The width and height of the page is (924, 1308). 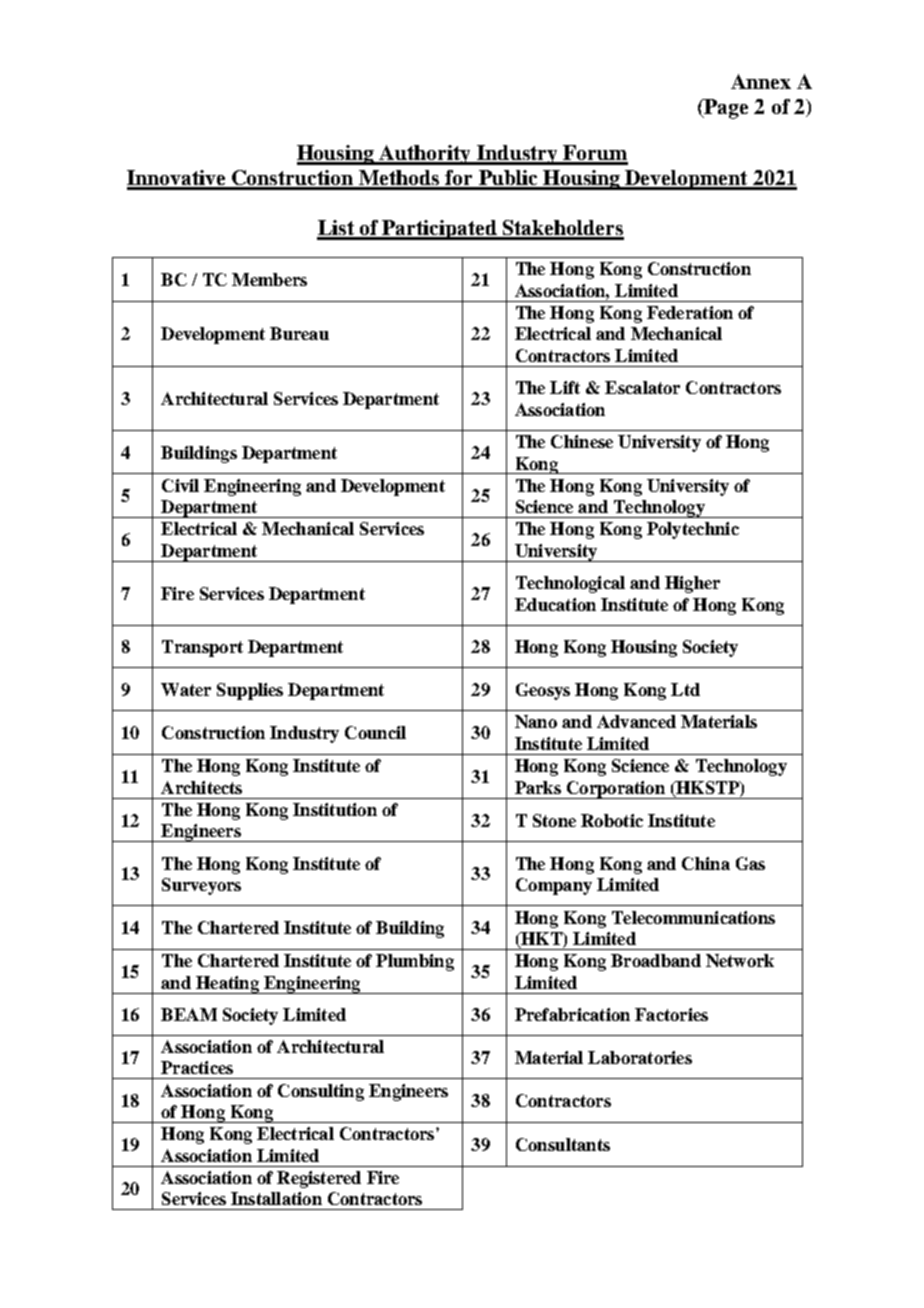 What do you see at coordinates (201, 787) in the page?
I see `Architects` at bounding box center [201, 787].
